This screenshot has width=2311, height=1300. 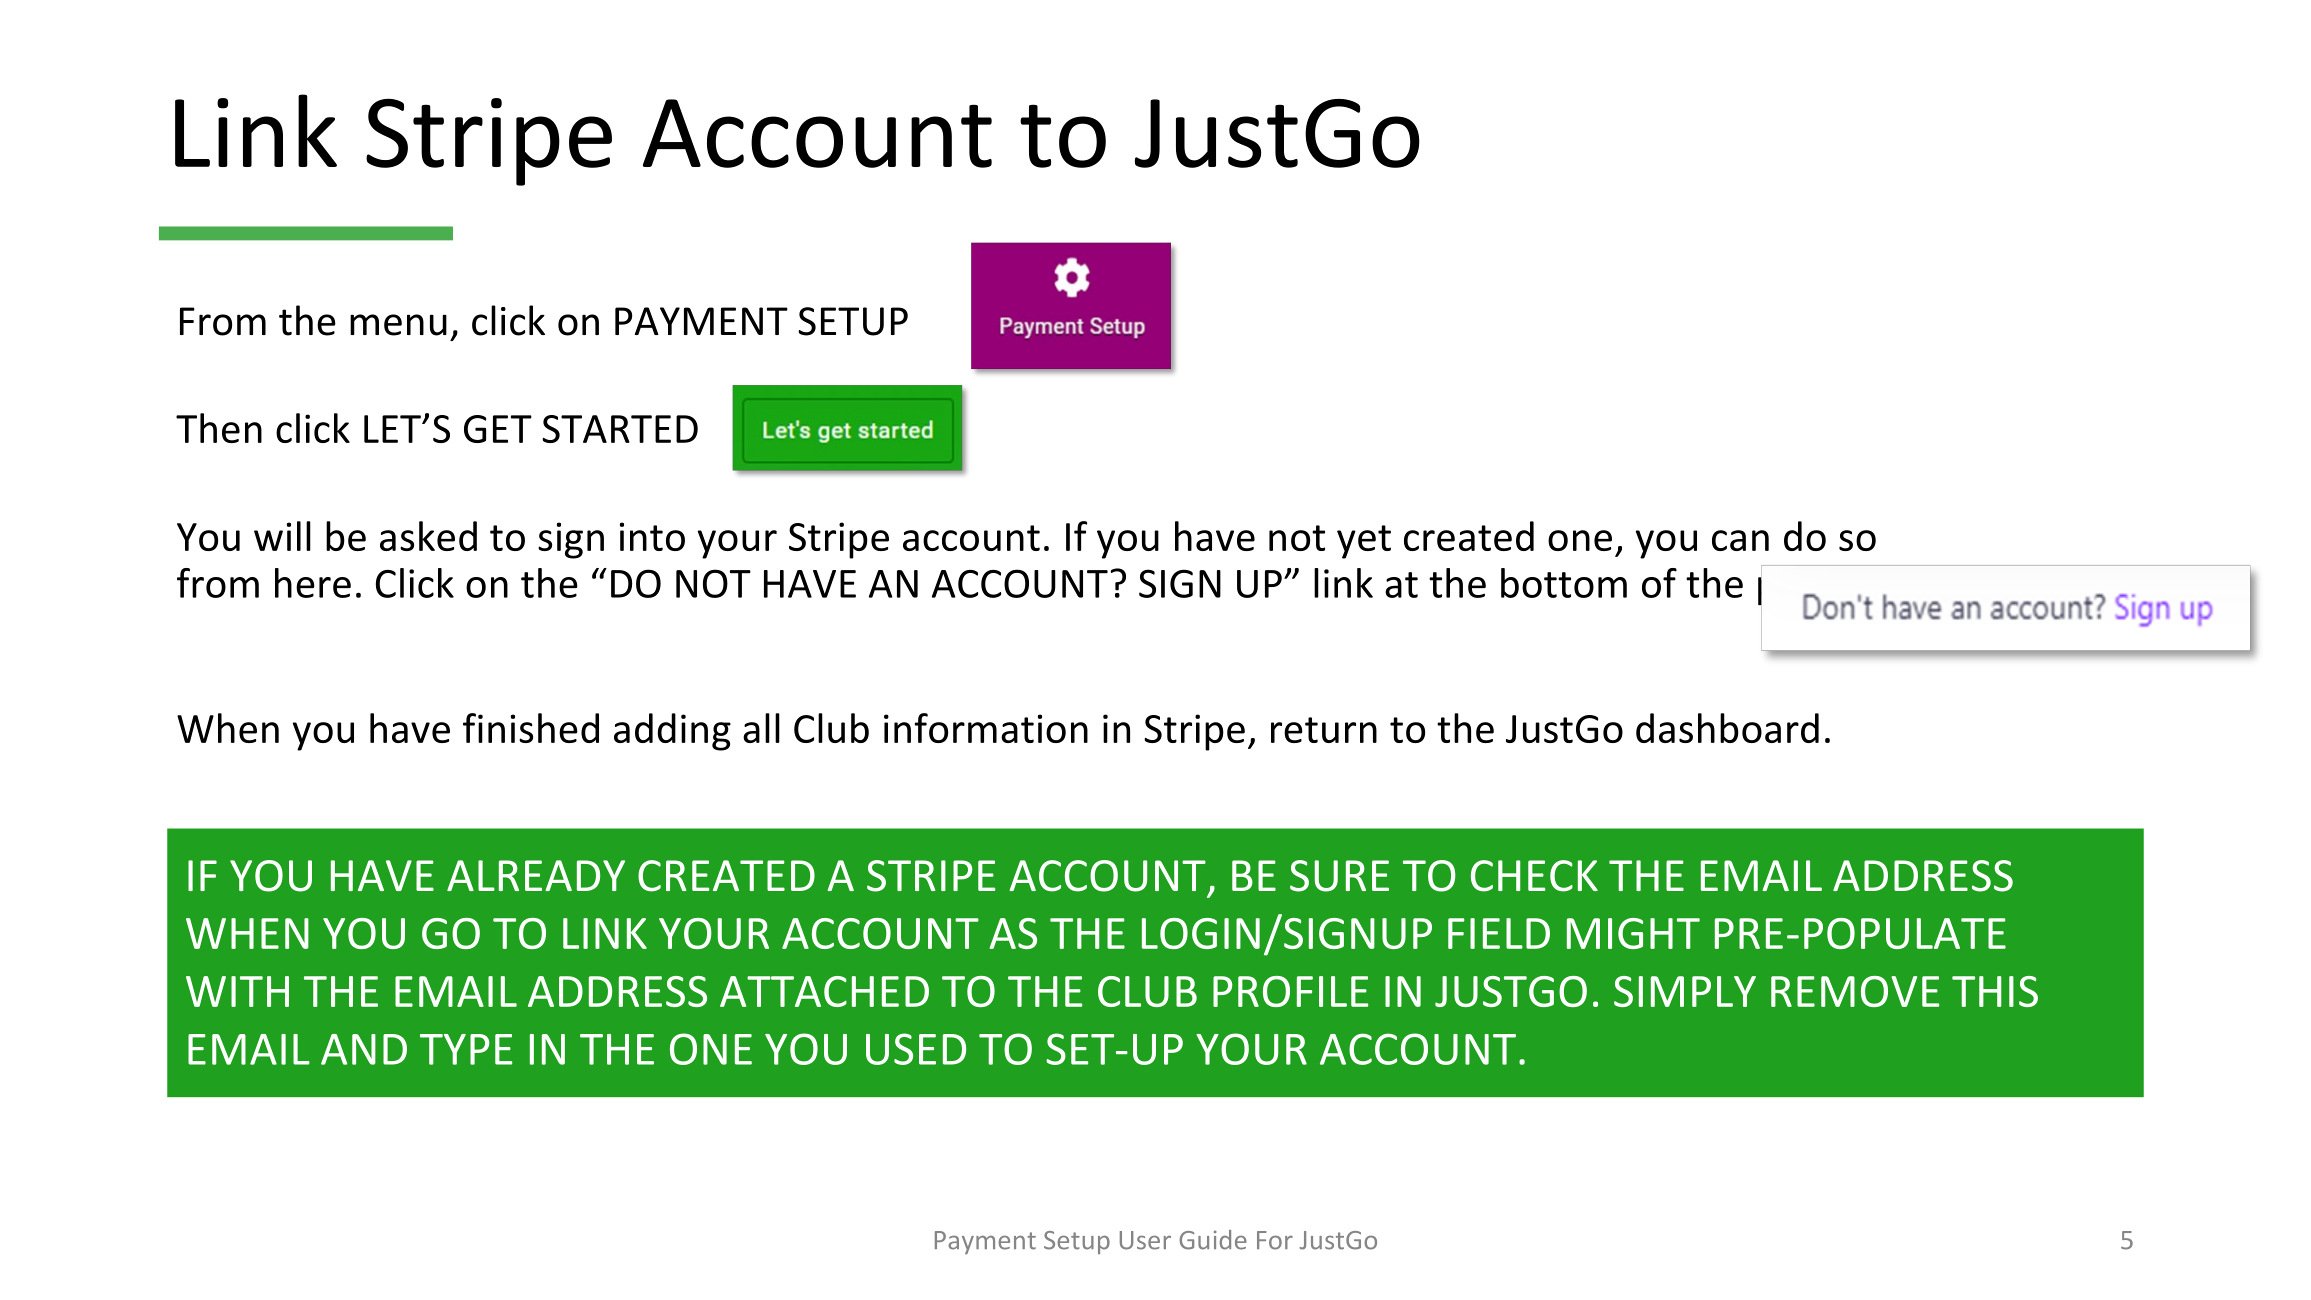 I want to click on menu, so click(x=398, y=325).
